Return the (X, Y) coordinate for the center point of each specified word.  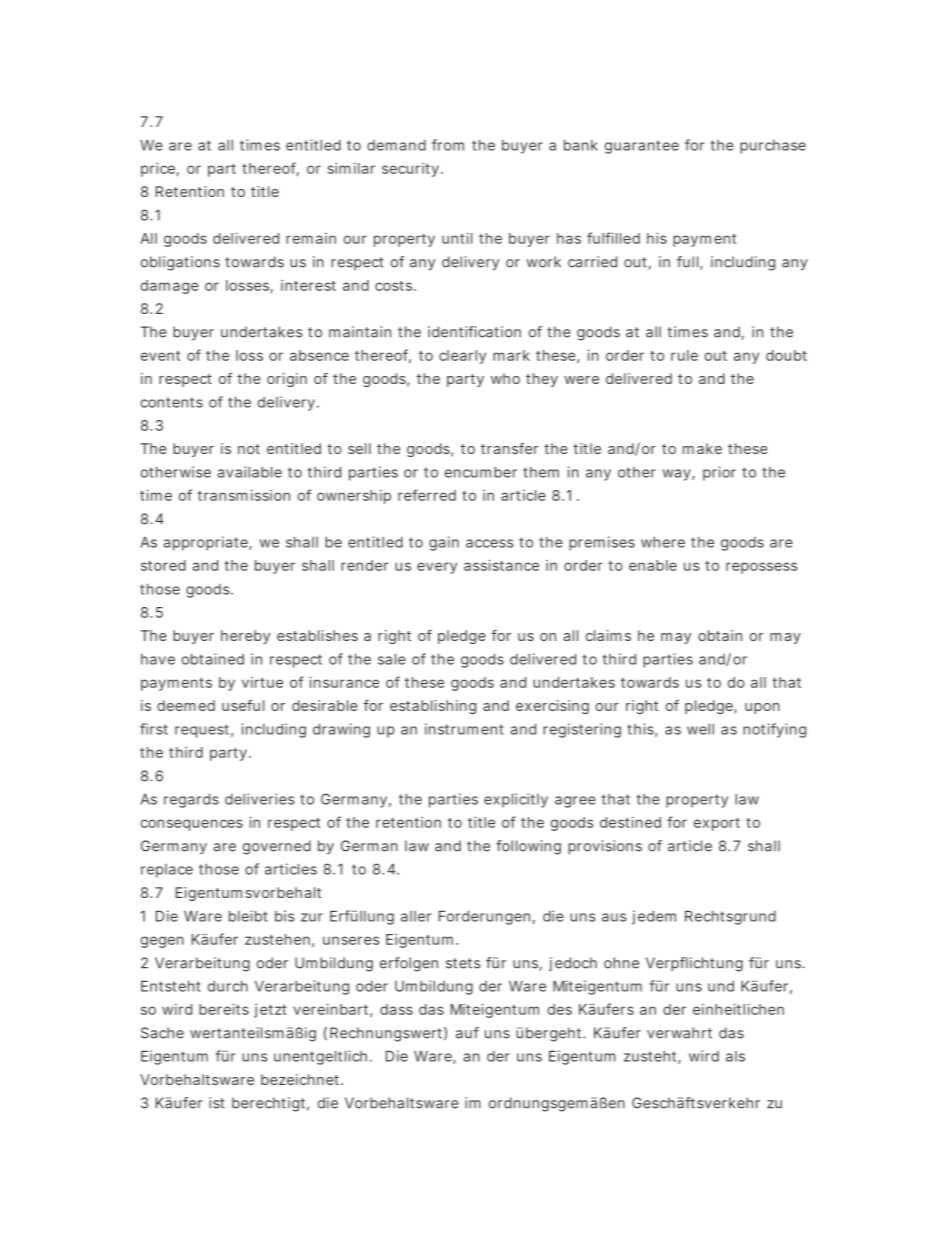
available (249, 472)
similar (351, 168)
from (448, 145)
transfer (509, 448)
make (702, 448)
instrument (464, 729)
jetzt (270, 1011)
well (700, 729)
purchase (773, 147)
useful (243, 705)
